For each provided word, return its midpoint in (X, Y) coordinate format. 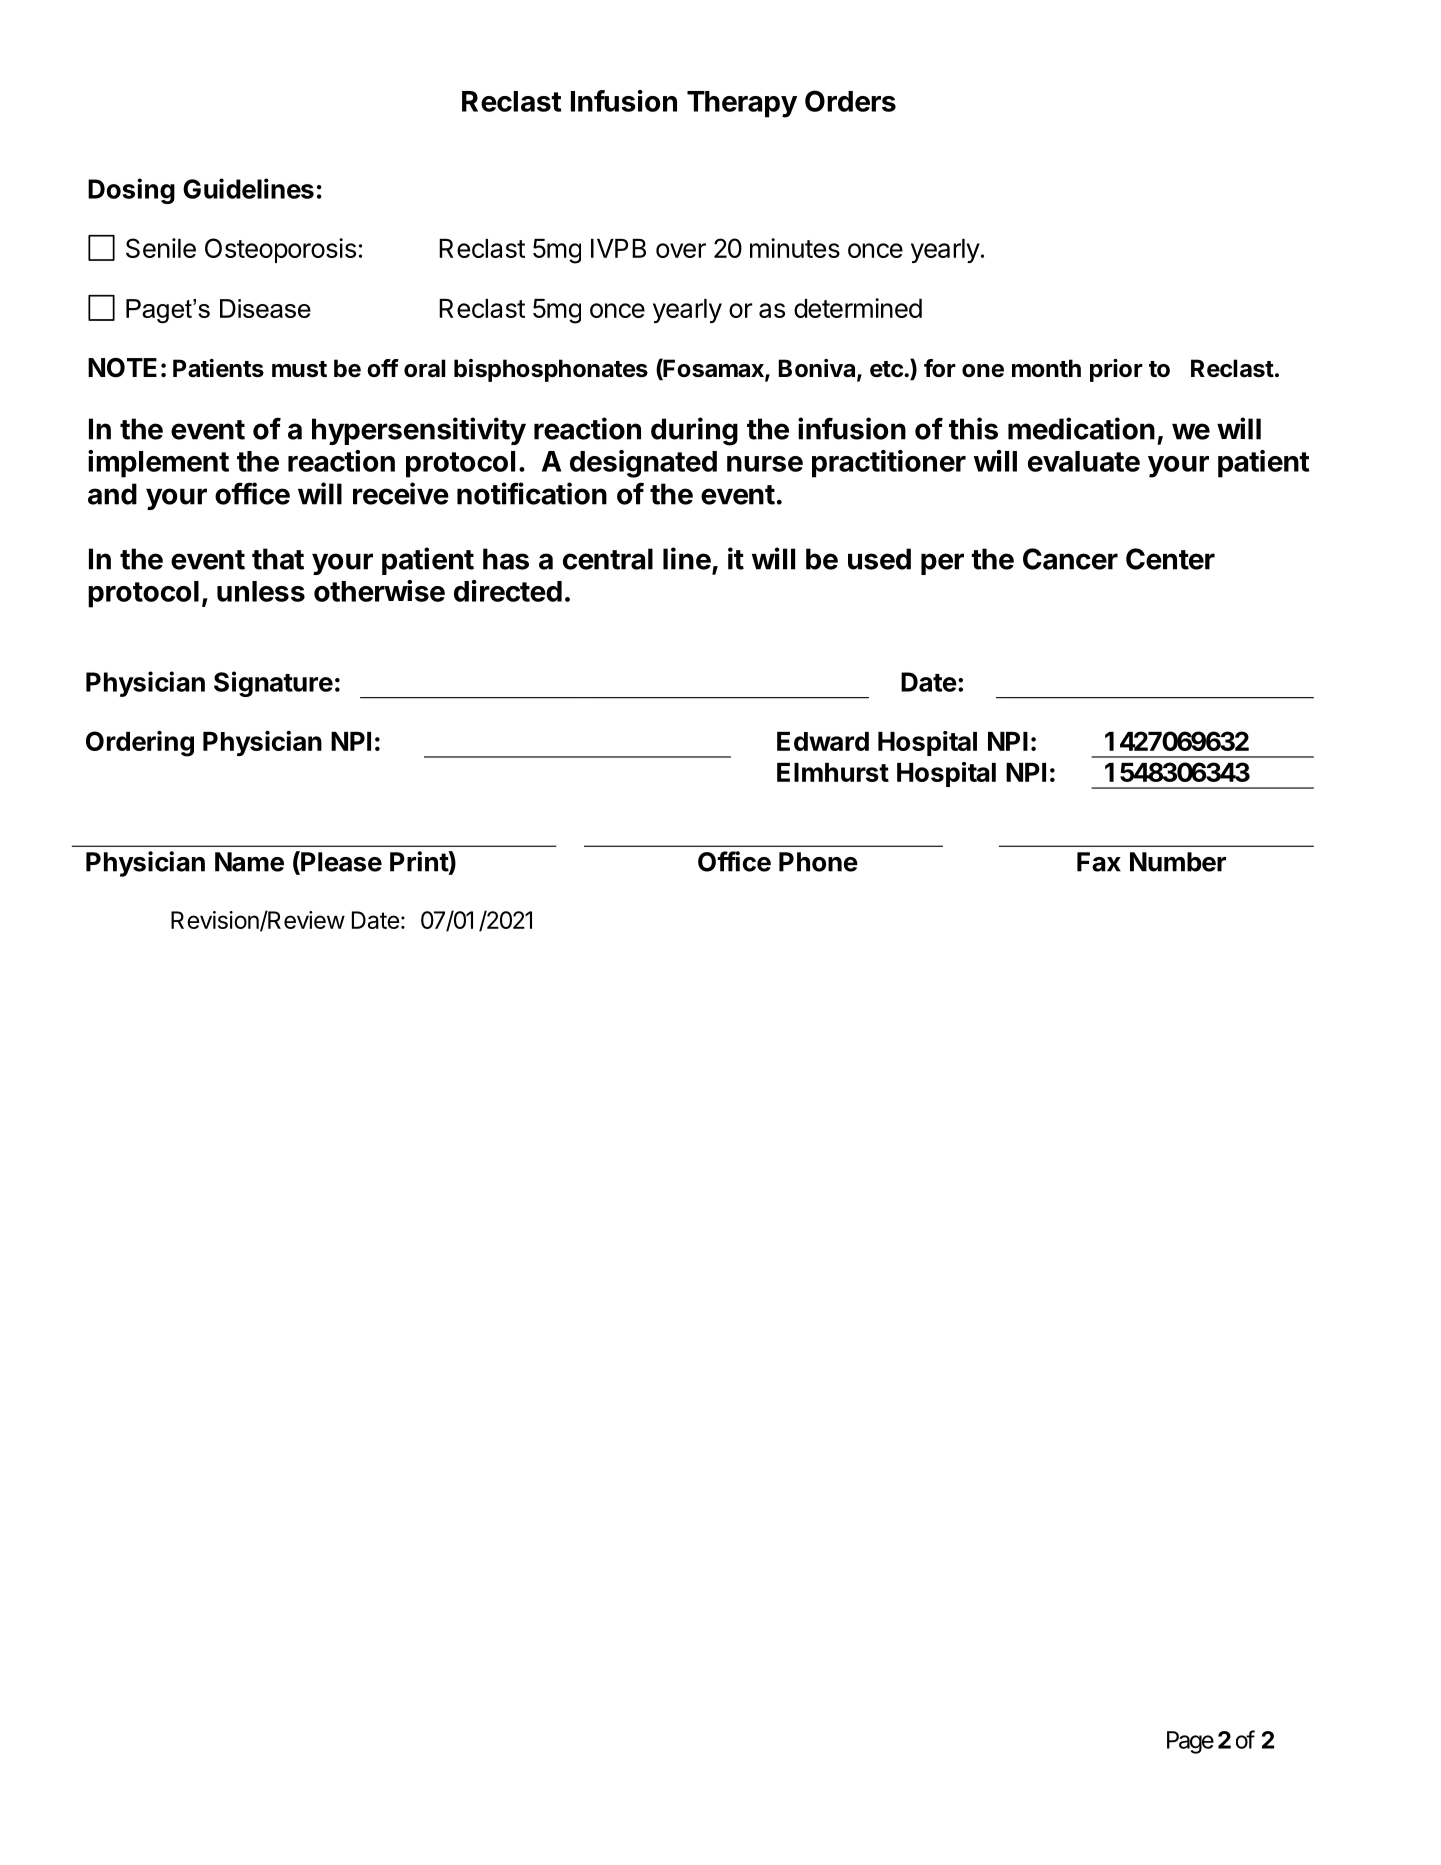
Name (249, 862)
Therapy (742, 104)
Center (1170, 559)
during (694, 431)
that (278, 559)
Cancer (1070, 559)
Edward (823, 741)
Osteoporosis (280, 250)
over (681, 250)
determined (858, 308)
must (299, 369)
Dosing (131, 191)
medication (1081, 428)
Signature (273, 684)
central (608, 559)
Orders (850, 101)
